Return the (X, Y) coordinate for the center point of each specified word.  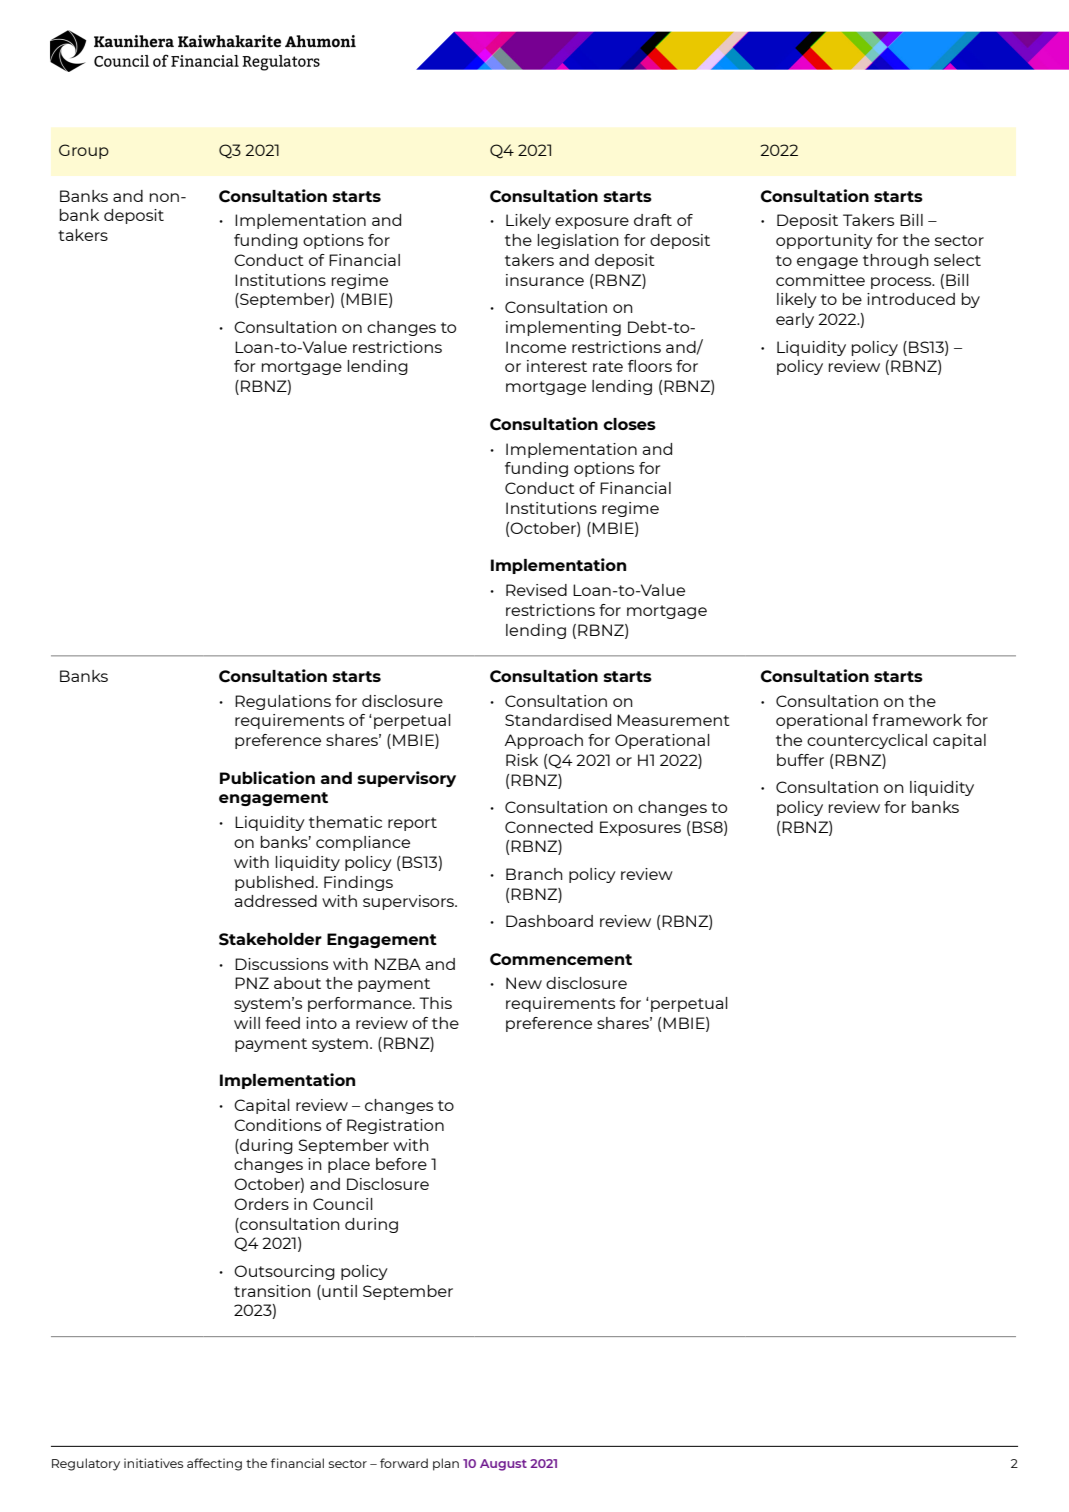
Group (84, 151)
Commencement (561, 959)
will (247, 1023)
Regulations (283, 702)
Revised (536, 590)
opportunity (824, 241)
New (524, 983)
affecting (214, 1464)
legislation (578, 241)
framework (917, 720)
